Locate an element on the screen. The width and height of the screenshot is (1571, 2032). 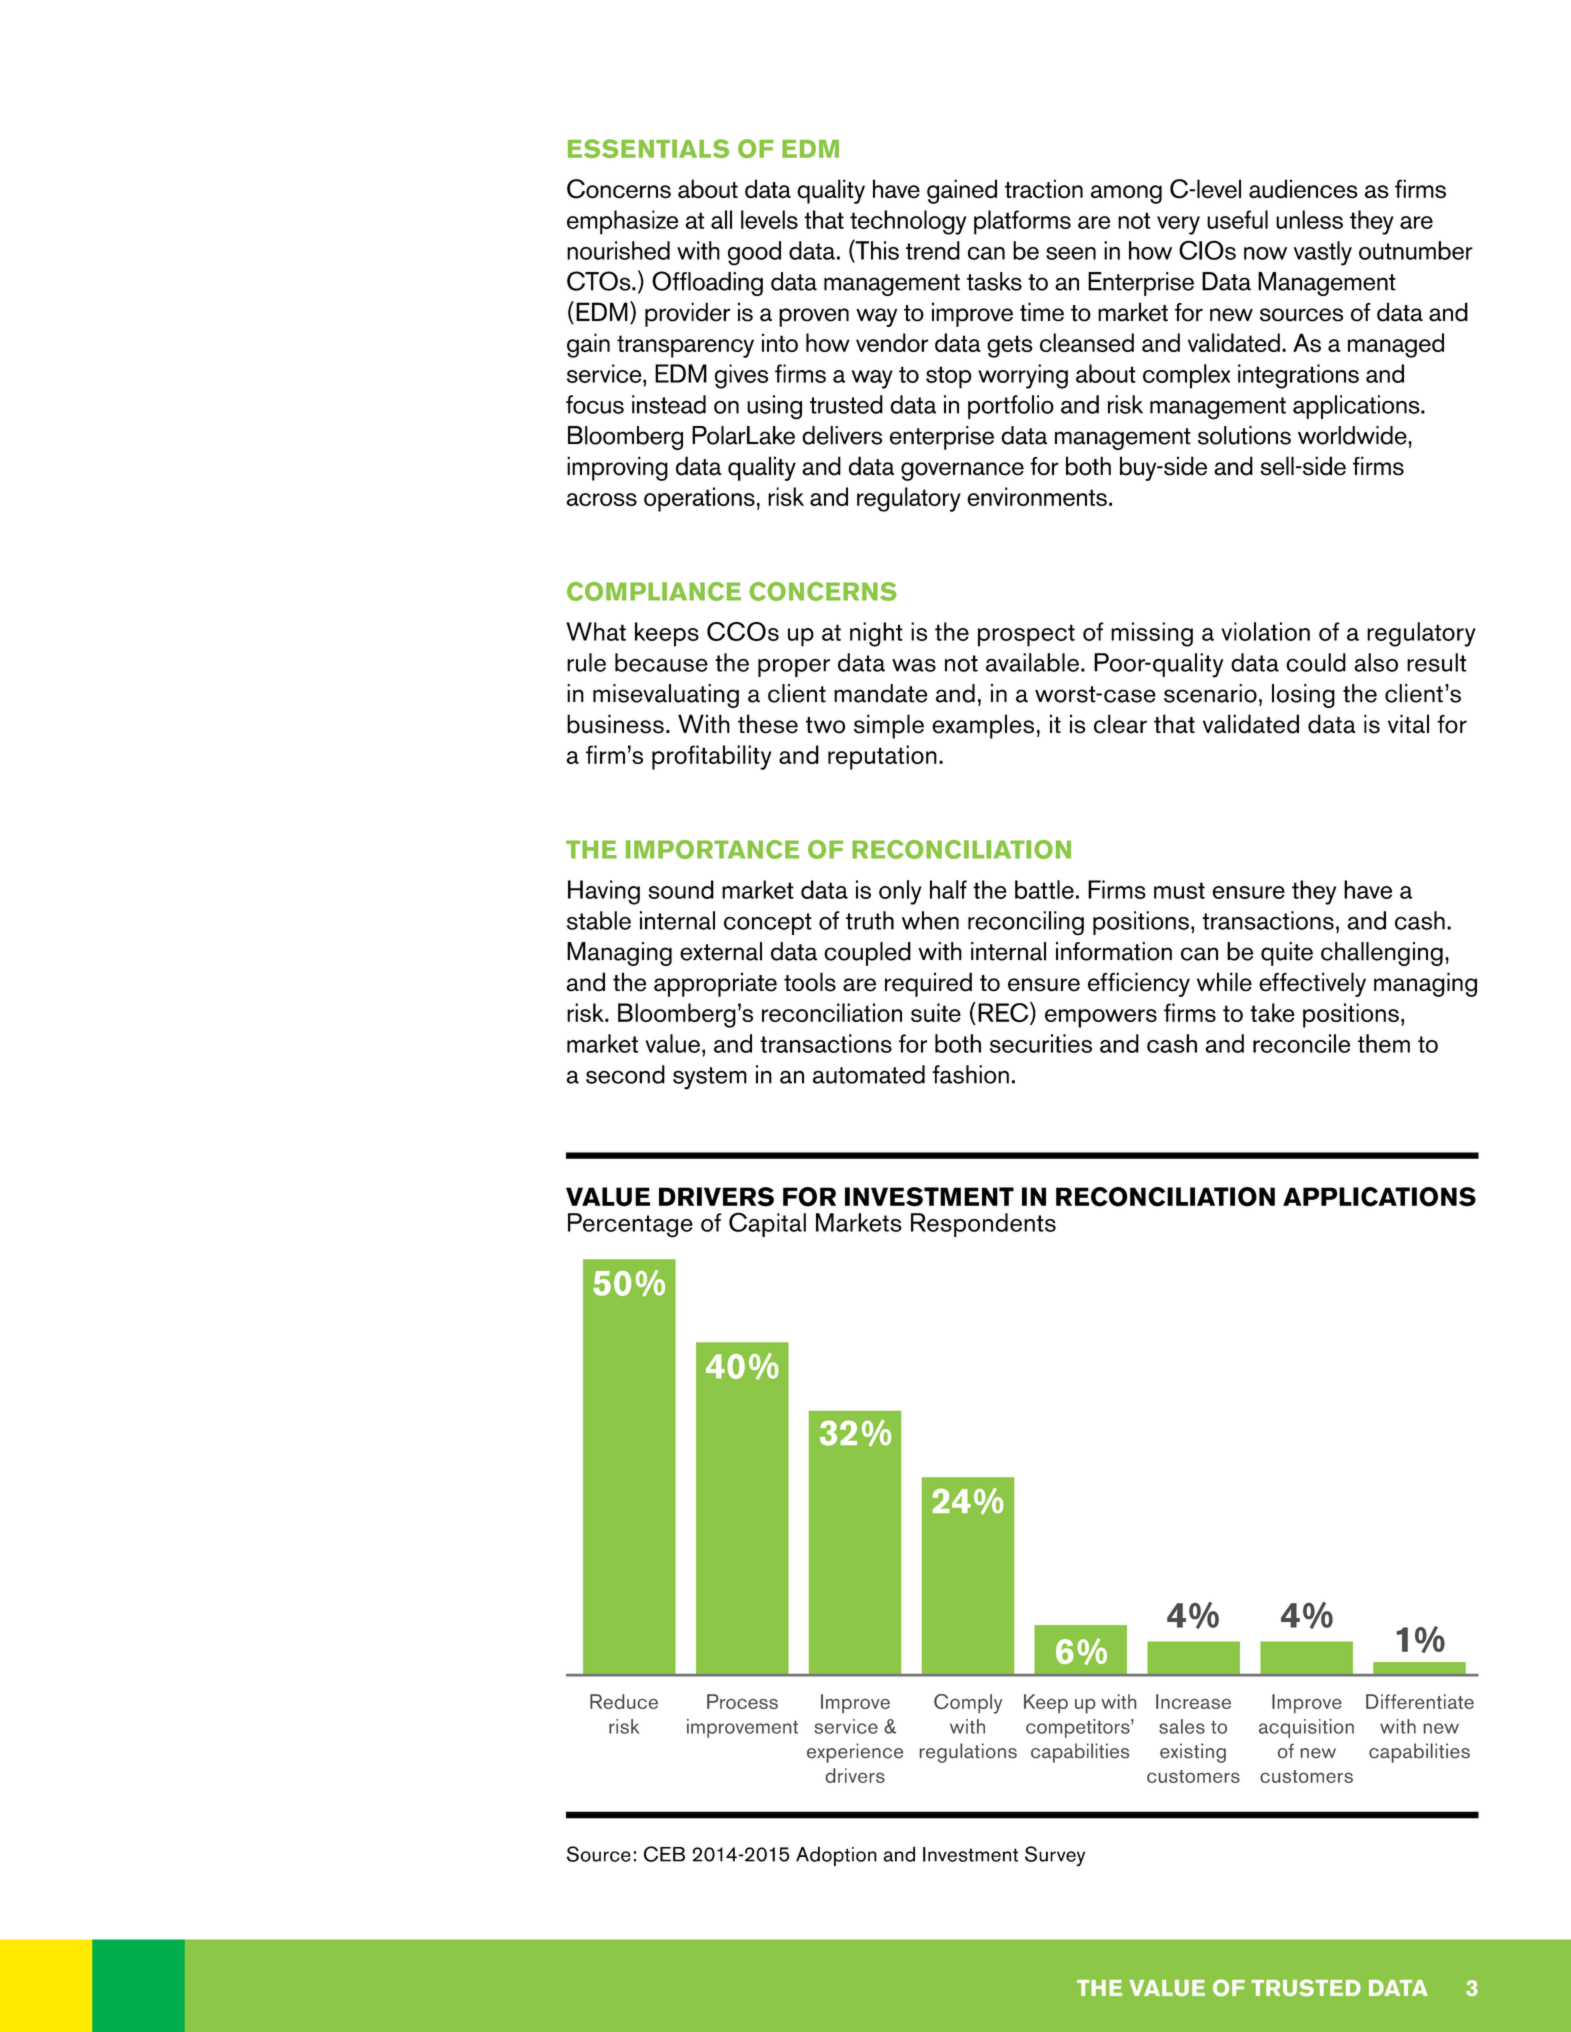
appropriate is located at coordinates (715, 984).
